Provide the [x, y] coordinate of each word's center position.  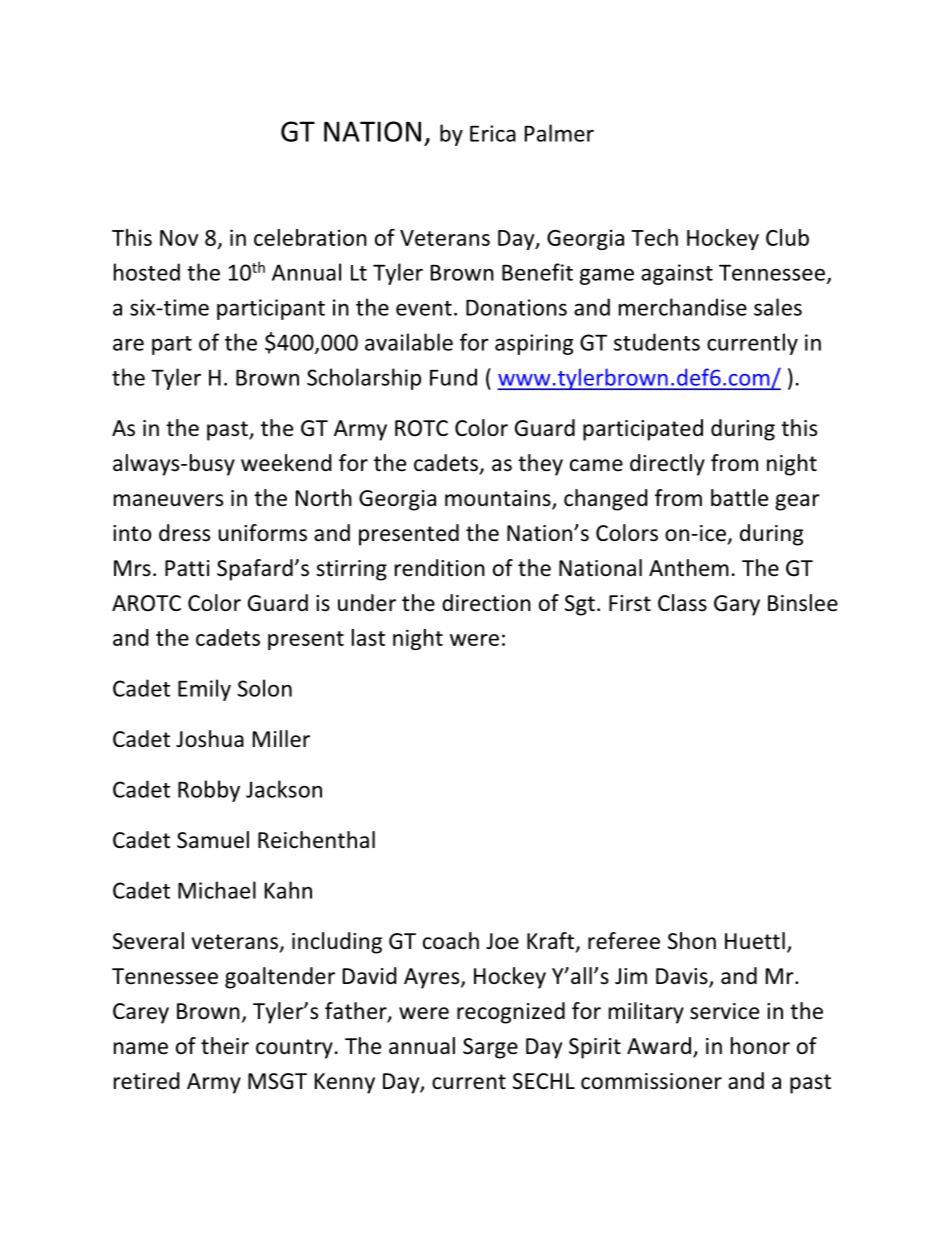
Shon [692, 940]
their [225, 1046]
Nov [179, 238]
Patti [187, 568]
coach [451, 940]
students [657, 342]
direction [486, 603]
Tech [654, 237]
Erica [493, 133]
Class [682, 603]
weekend [286, 463]
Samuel [213, 840]
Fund [453, 377]
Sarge [490, 1048]
